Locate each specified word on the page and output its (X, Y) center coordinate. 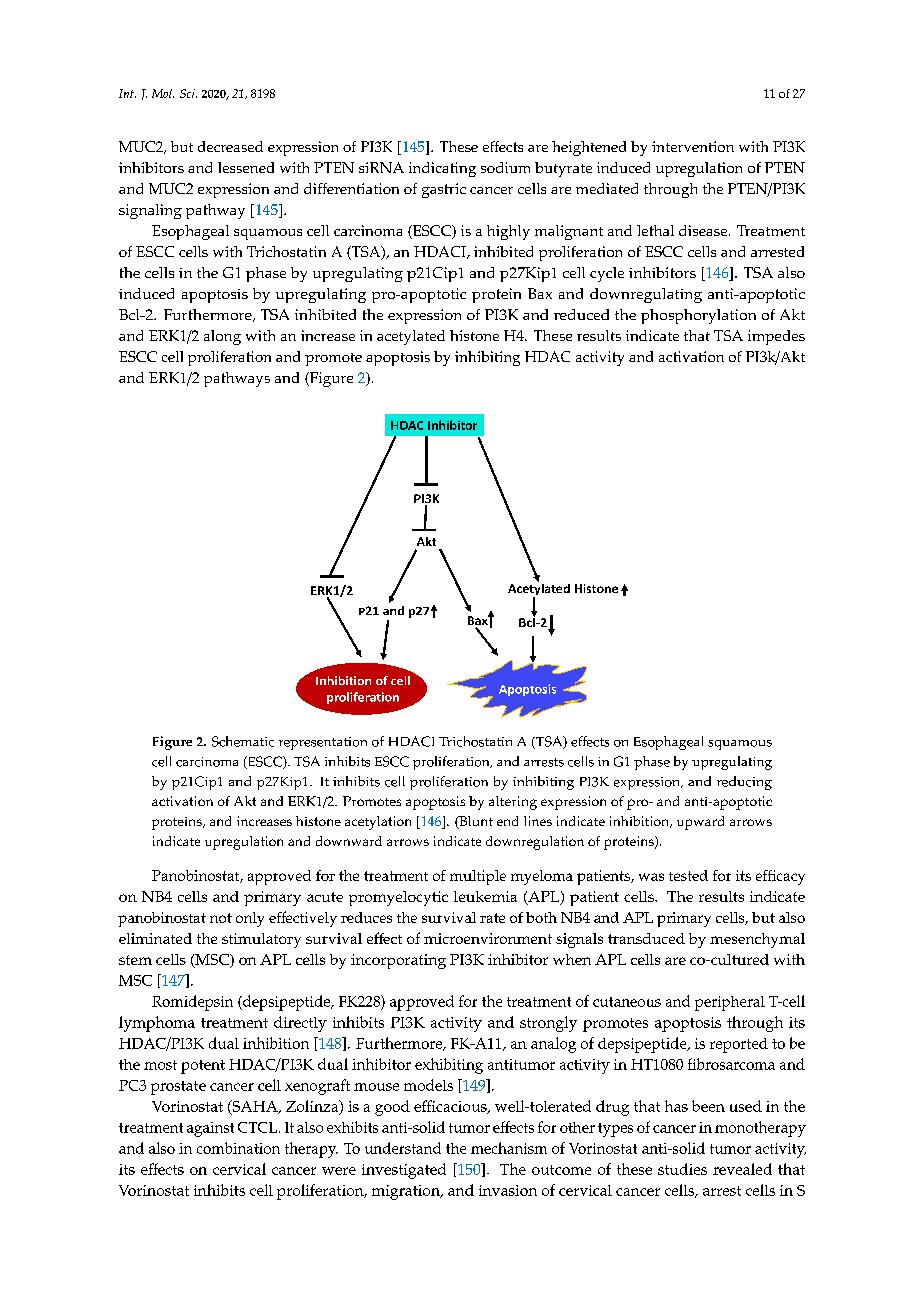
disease (704, 230)
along (222, 337)
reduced (581, 314)
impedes (776, 337)
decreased (230, 146)
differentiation (351, 188)
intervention (693, 146)
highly (508, 232)
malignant (569, 232)
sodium (505, 167)
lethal (655, 230)
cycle (607, 274)
